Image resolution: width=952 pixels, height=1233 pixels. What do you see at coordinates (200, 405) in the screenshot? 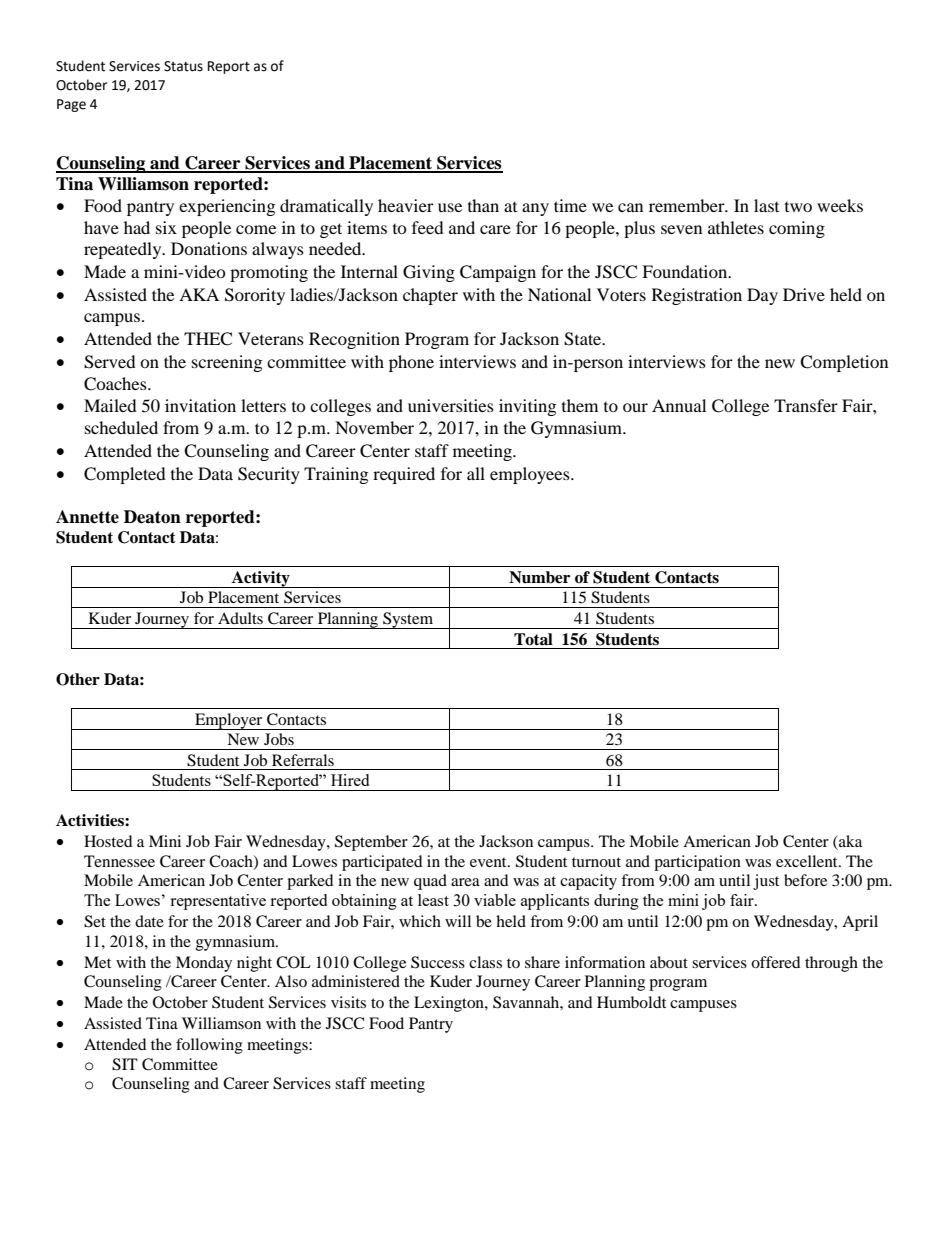
I see `invitation` at bounding box center [200, 405].
